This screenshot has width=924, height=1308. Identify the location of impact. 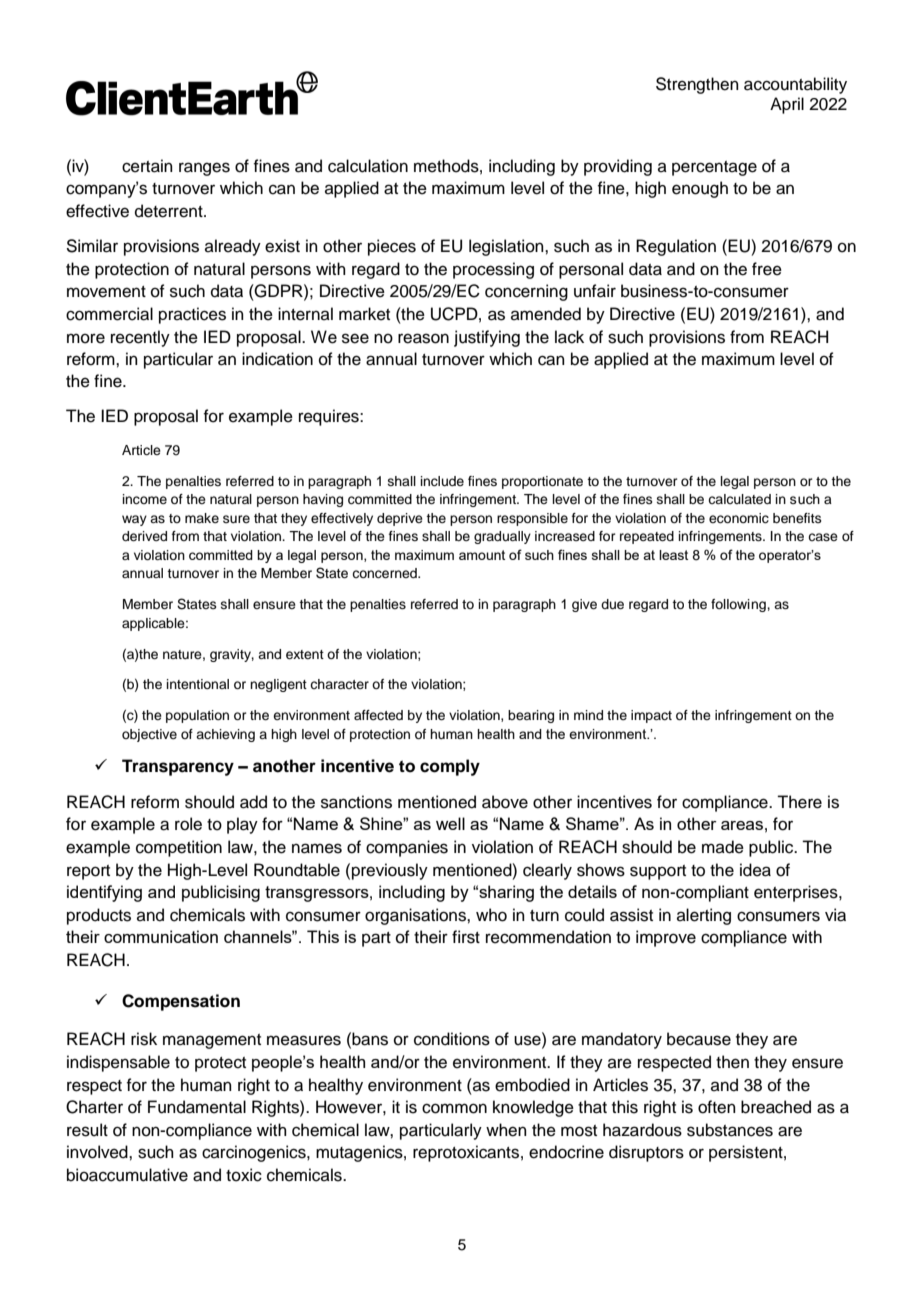
(651, 716).
